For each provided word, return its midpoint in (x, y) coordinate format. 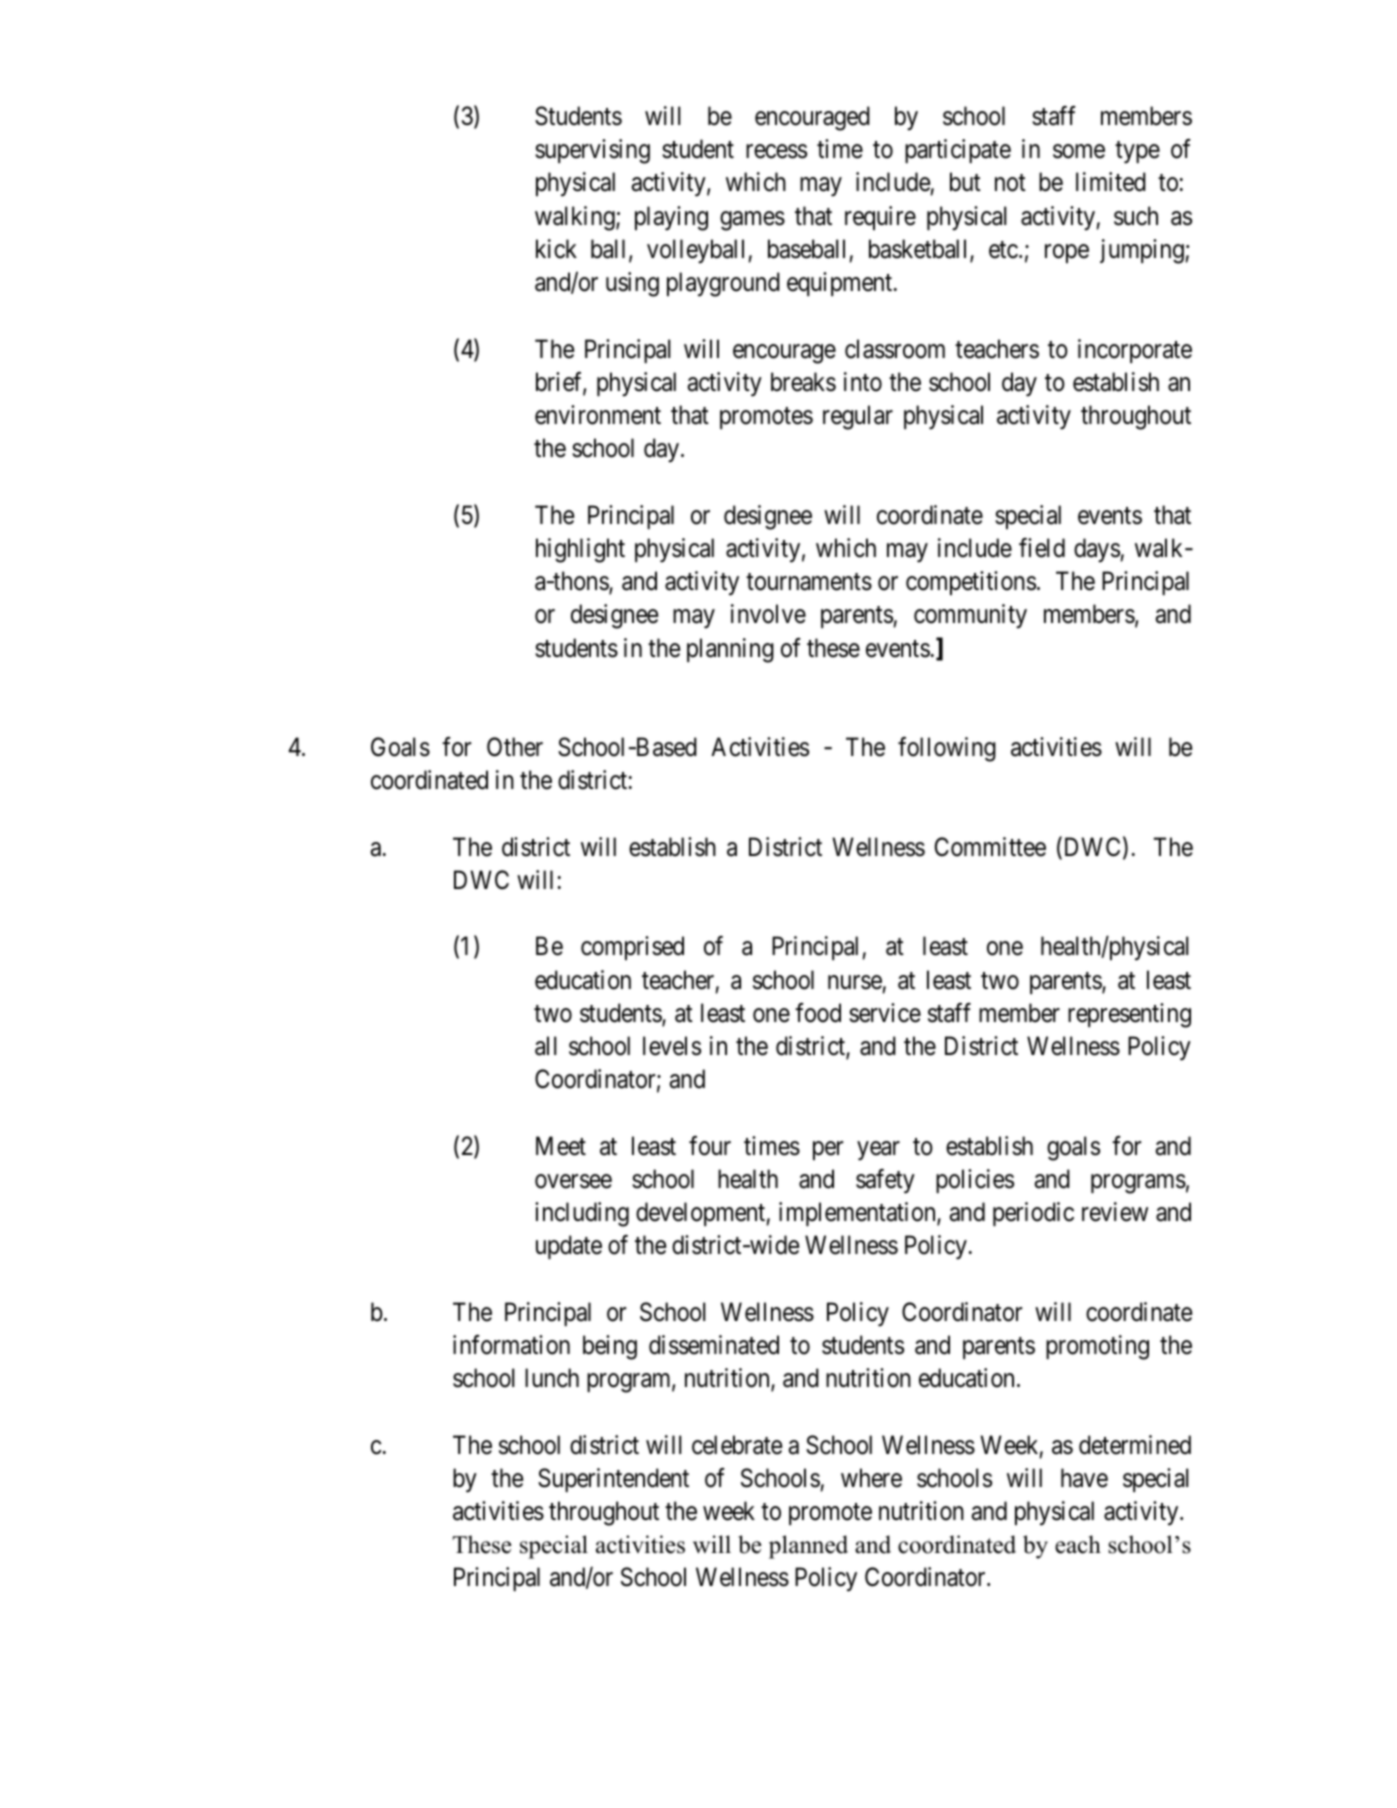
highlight (580, 550)
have (1084, 1478)
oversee (573, 1181)
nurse (855, 982)
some (1079, 152)
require (880, 218)
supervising (592, 151)
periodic (1033, 1214)
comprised (632, 948)
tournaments (809, 582)
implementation (858, 1214)
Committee (990, 847)
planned (808, 1547)
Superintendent (613, 1480)
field (1042, 548)
